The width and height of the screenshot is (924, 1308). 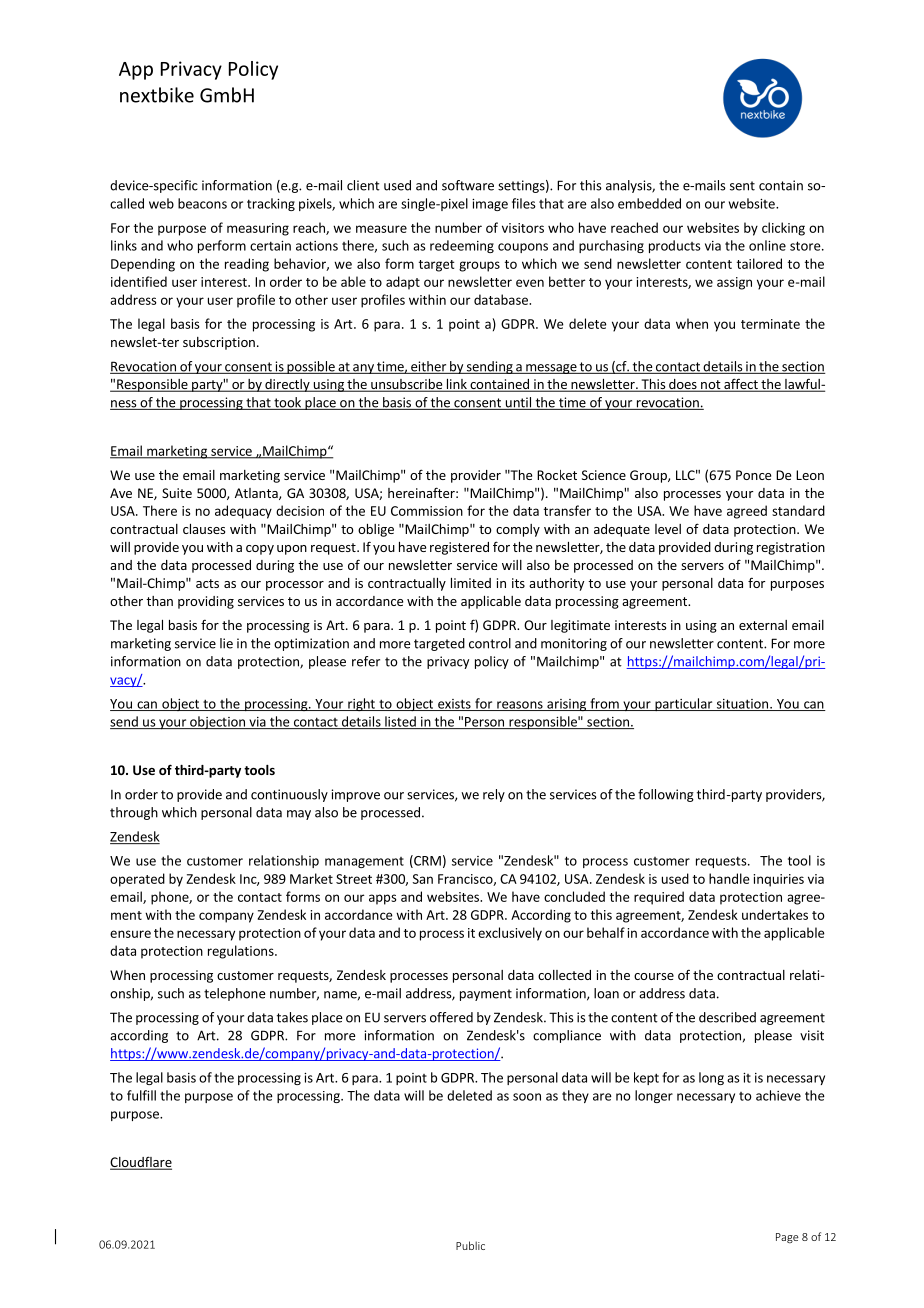 What do you see at coordinates (258, 229) in the screenshot?
I see `measuring` at bounding box center [258, 229].
